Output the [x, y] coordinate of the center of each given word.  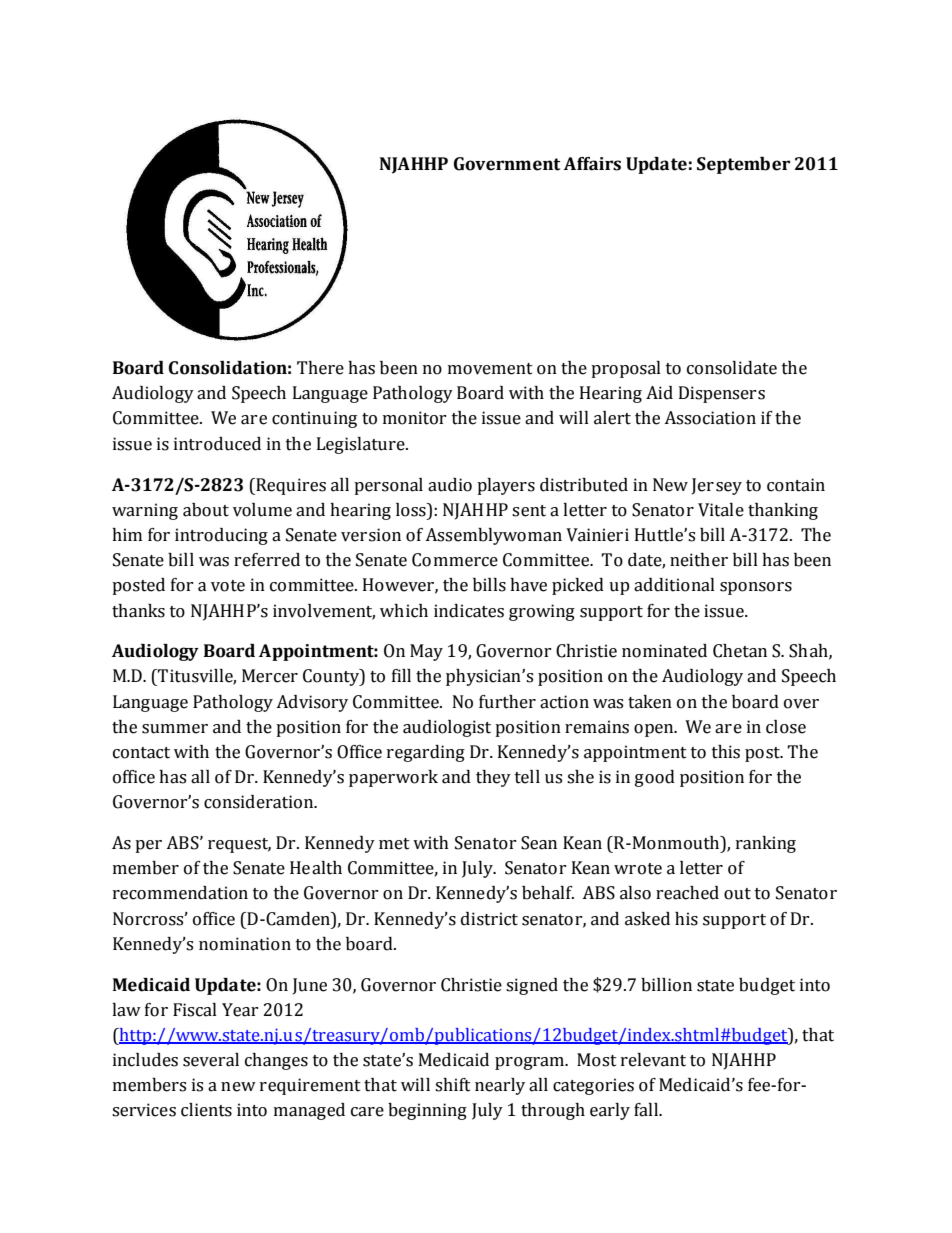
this [726, 752]
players [506, 486]
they [493, 778]
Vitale [721, 510]
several [211, 1060]
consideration [260, 802]
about [206, 510]
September [743, 165]
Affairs [592, 164]
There [320, 368]
